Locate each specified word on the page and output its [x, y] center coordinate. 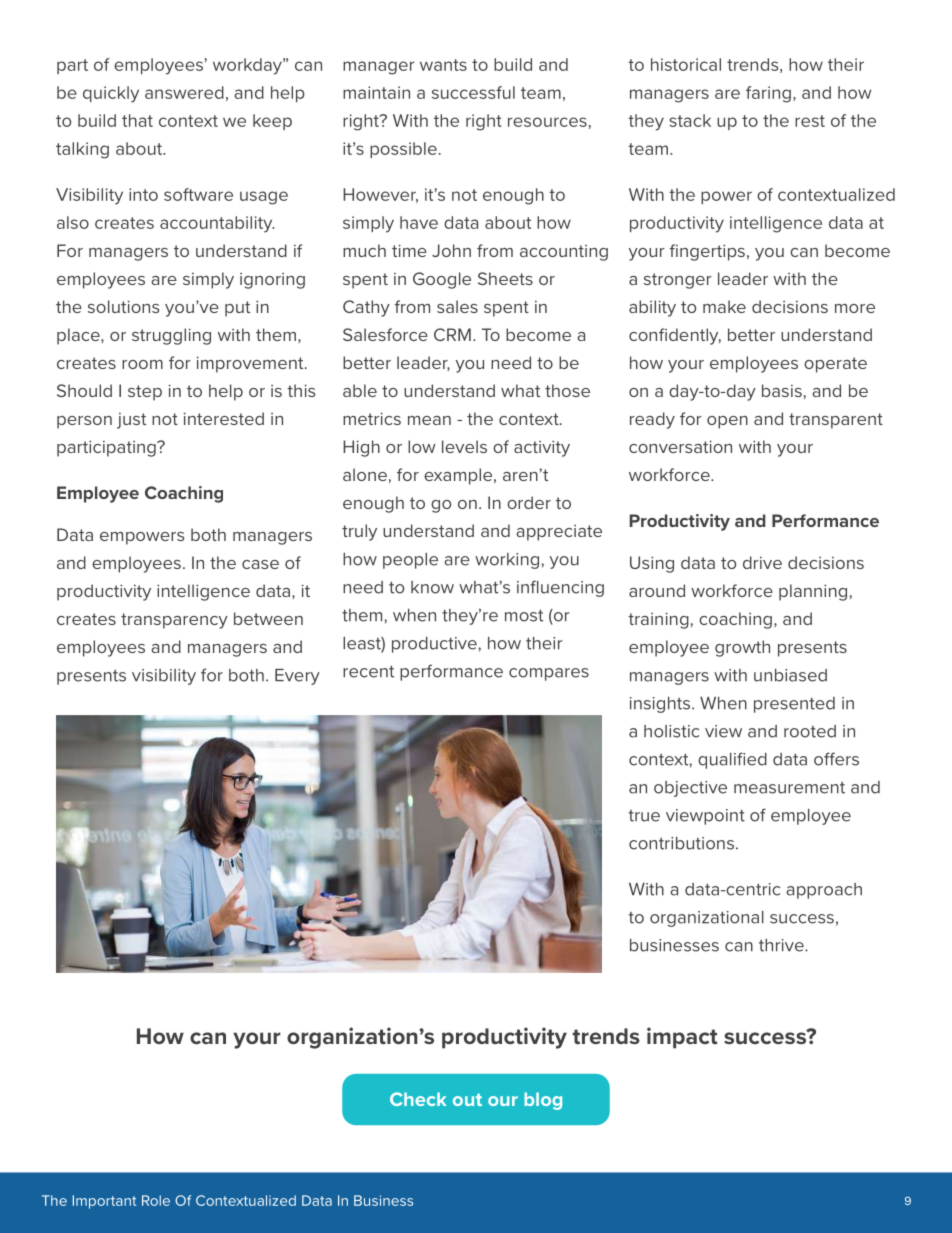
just [131, 420]
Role [156, 1200]
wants [443, 65]
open [727, 422]
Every [297, 677]
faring [768, 94]
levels [464, 446]
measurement [789, 788]
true [644, 816]
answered [184, 92]
